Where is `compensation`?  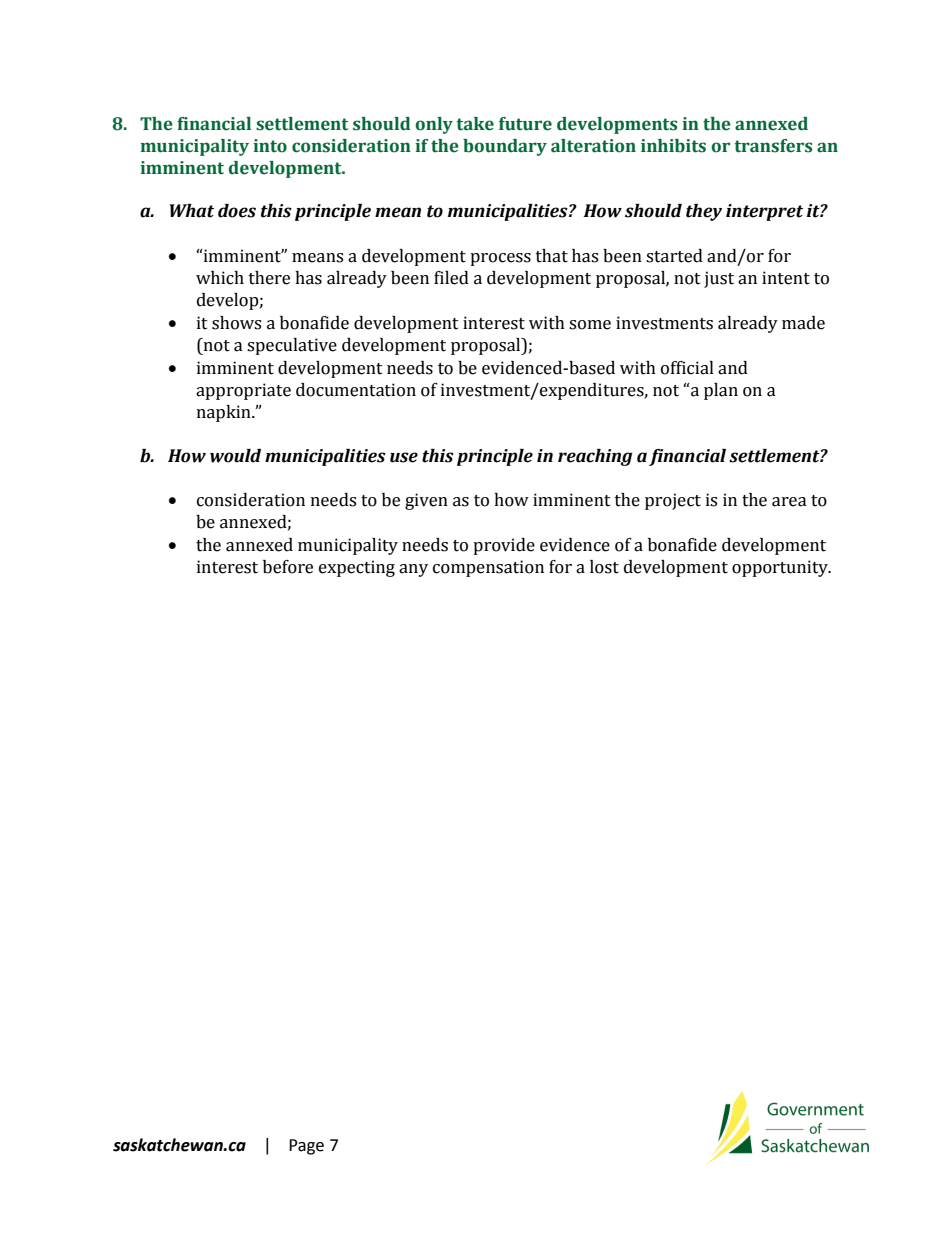 compensation is located at coordinates (488, 568).
